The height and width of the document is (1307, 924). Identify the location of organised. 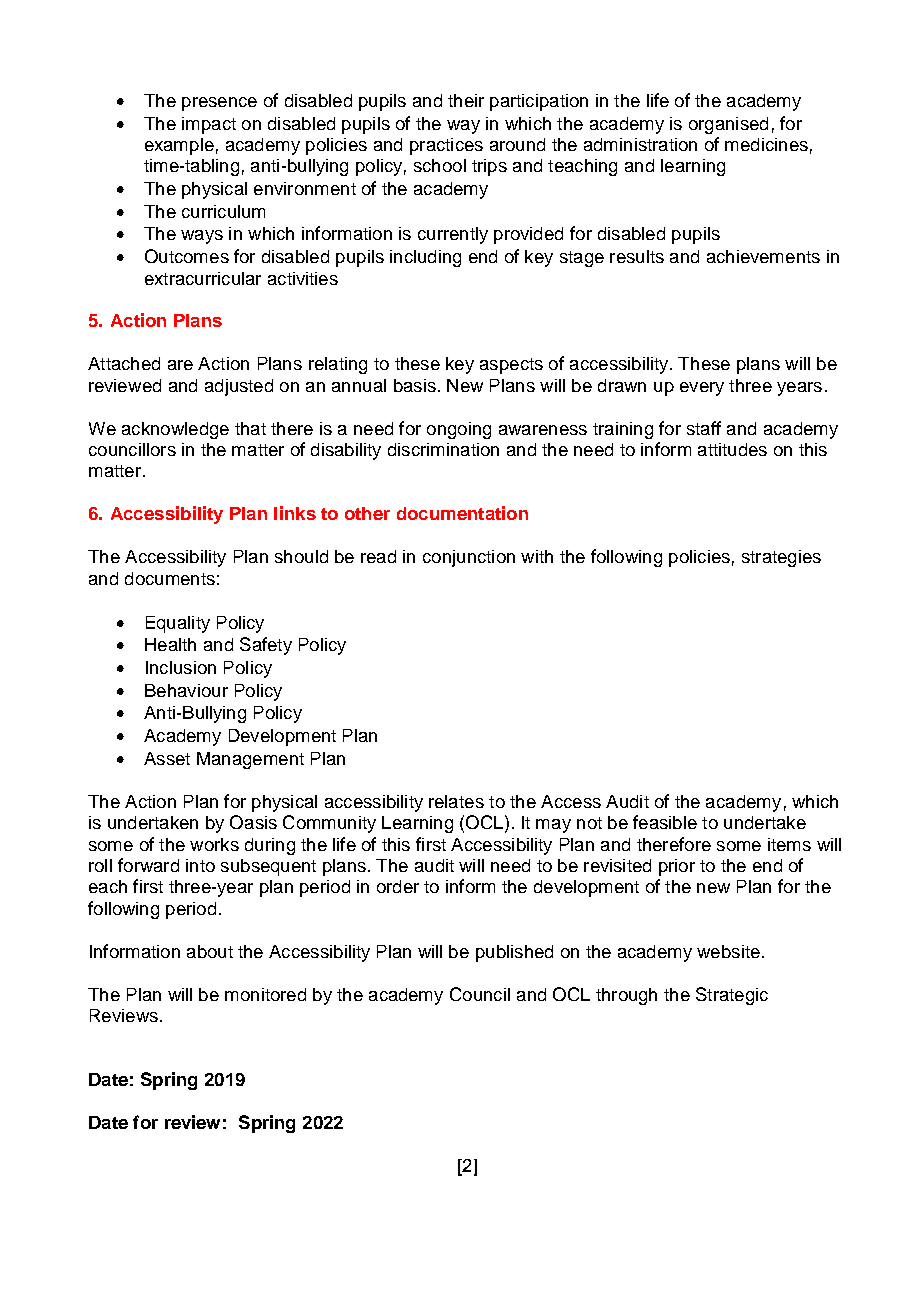
(728, 125).
